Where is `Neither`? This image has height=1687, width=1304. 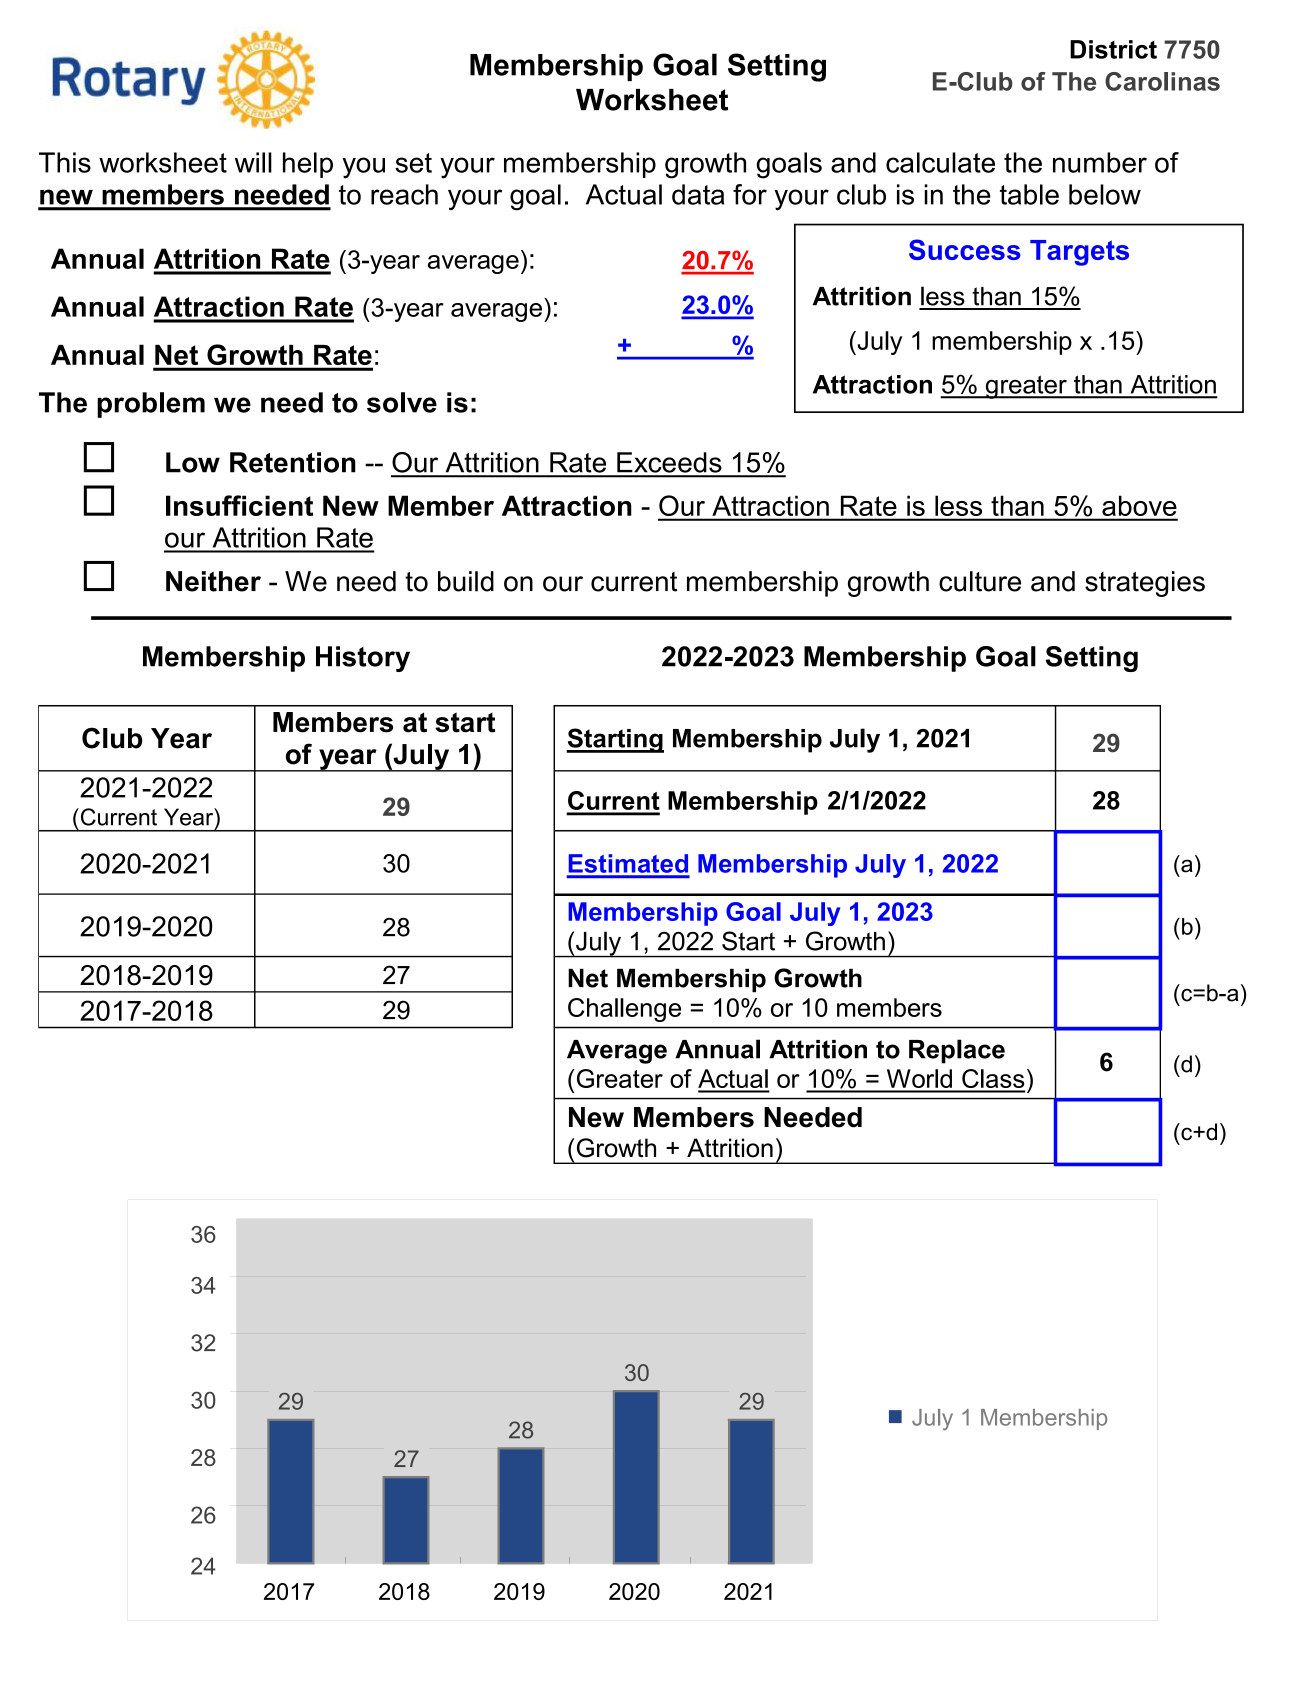 Neither is located at coordinates (213, 581).
